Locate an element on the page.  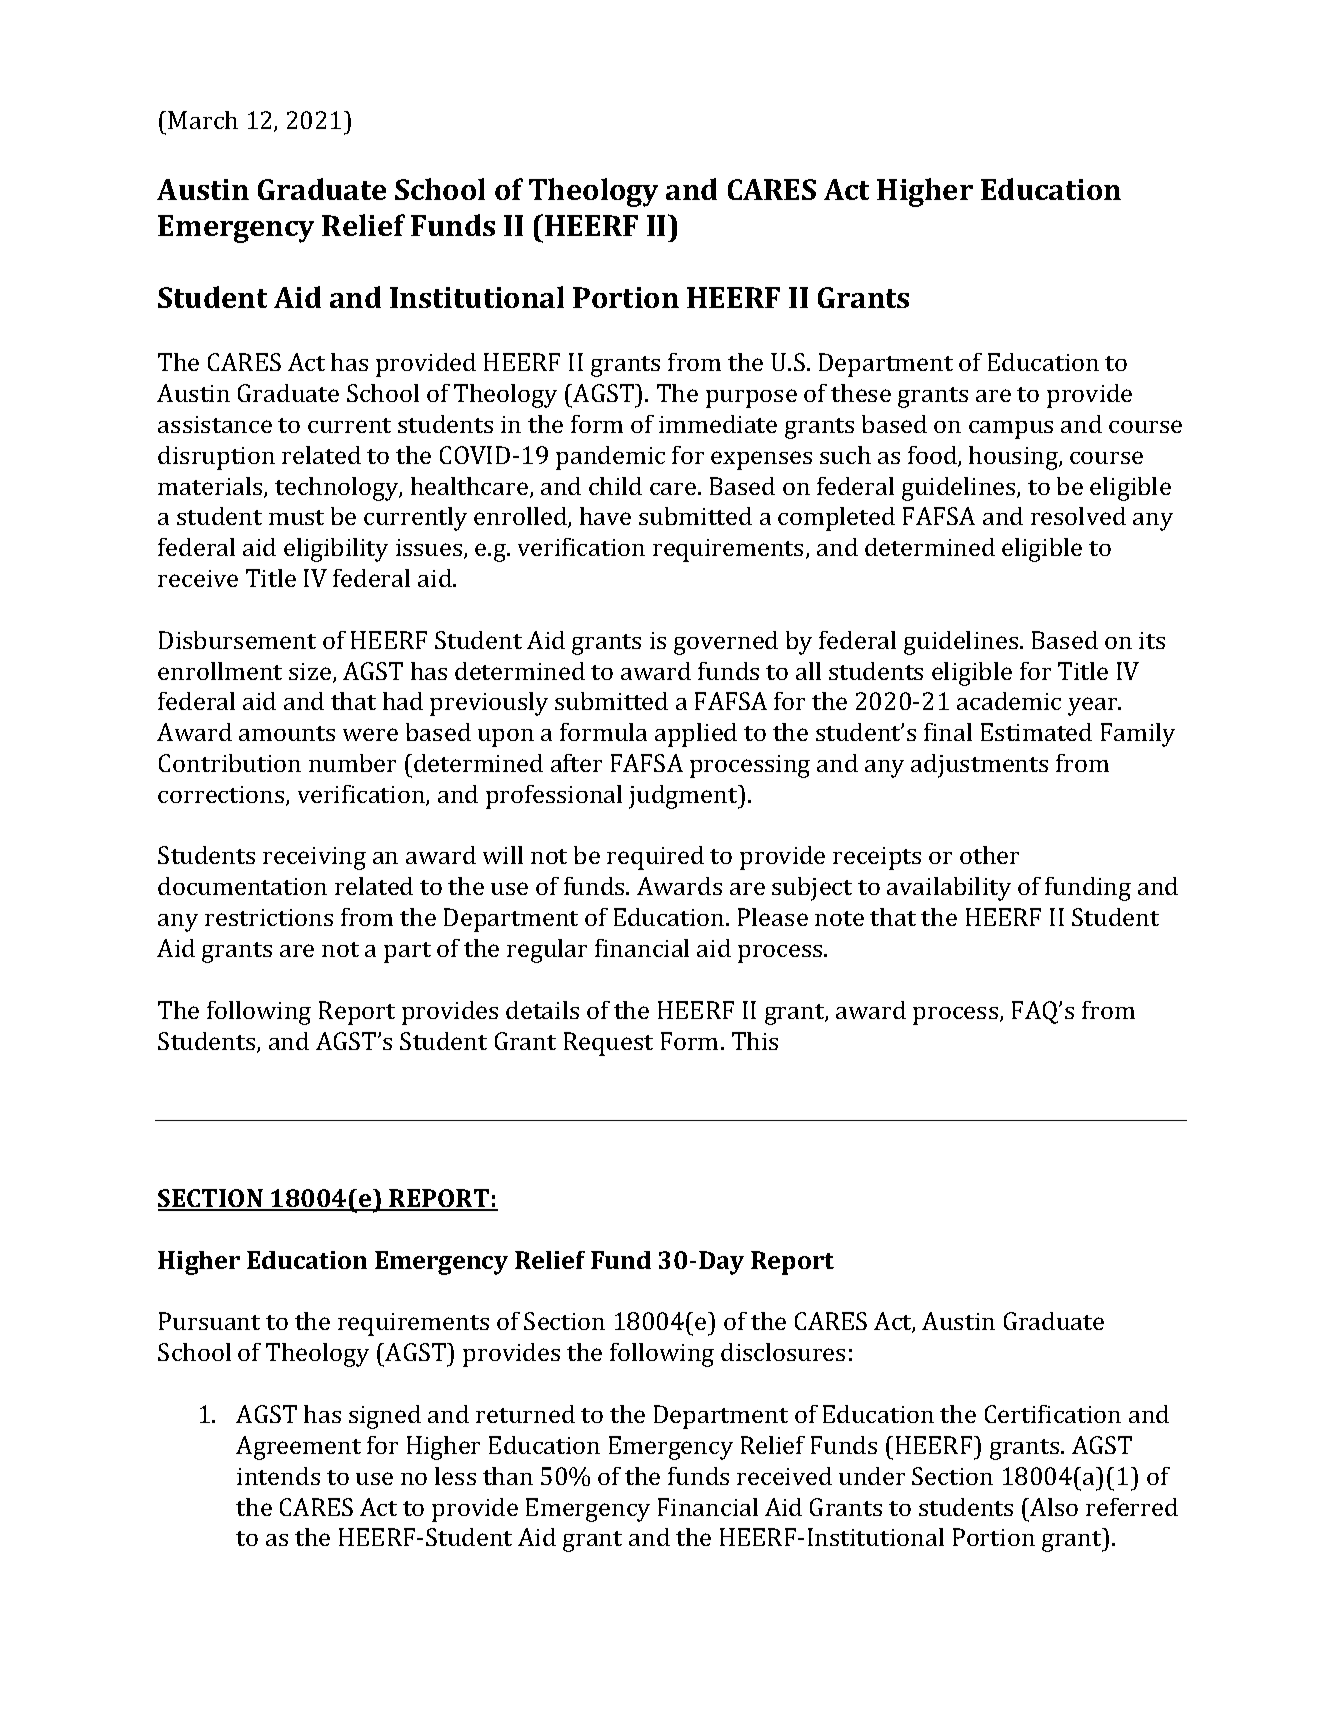
Also is located at coordinates (1054, 1507).
